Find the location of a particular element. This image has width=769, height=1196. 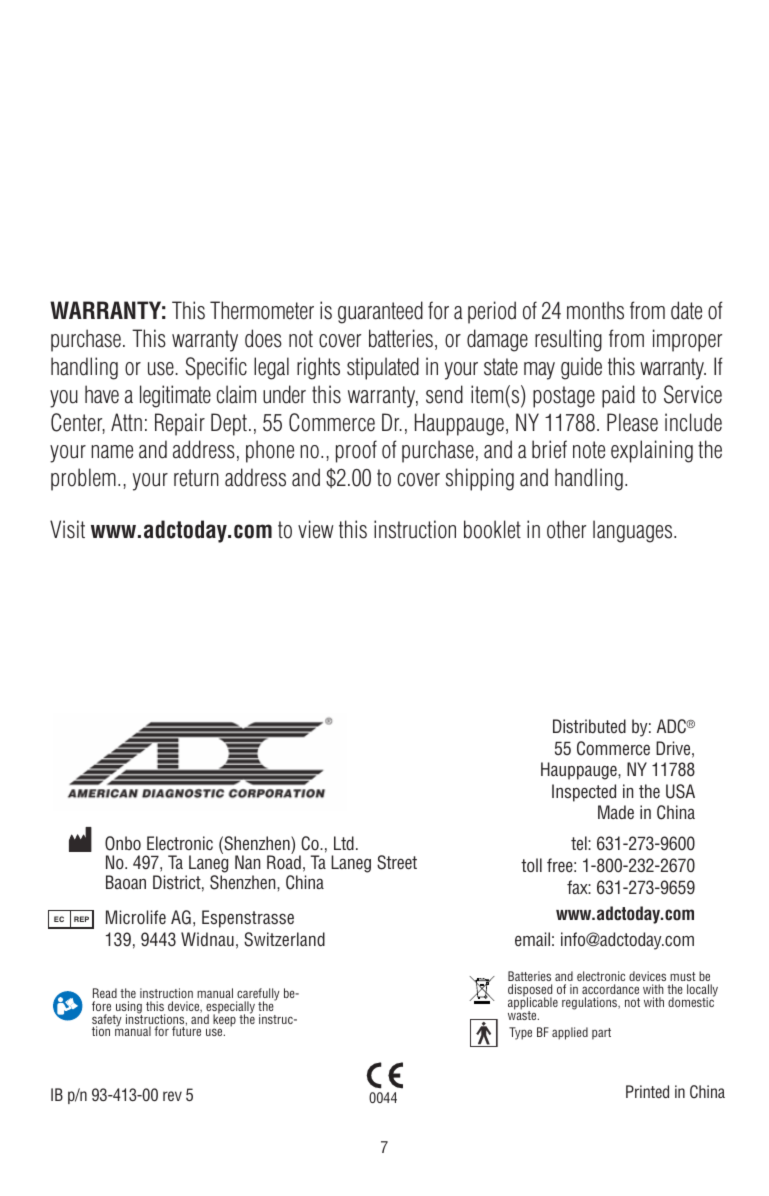

guaranteed is located at coordinates (380, 312).
